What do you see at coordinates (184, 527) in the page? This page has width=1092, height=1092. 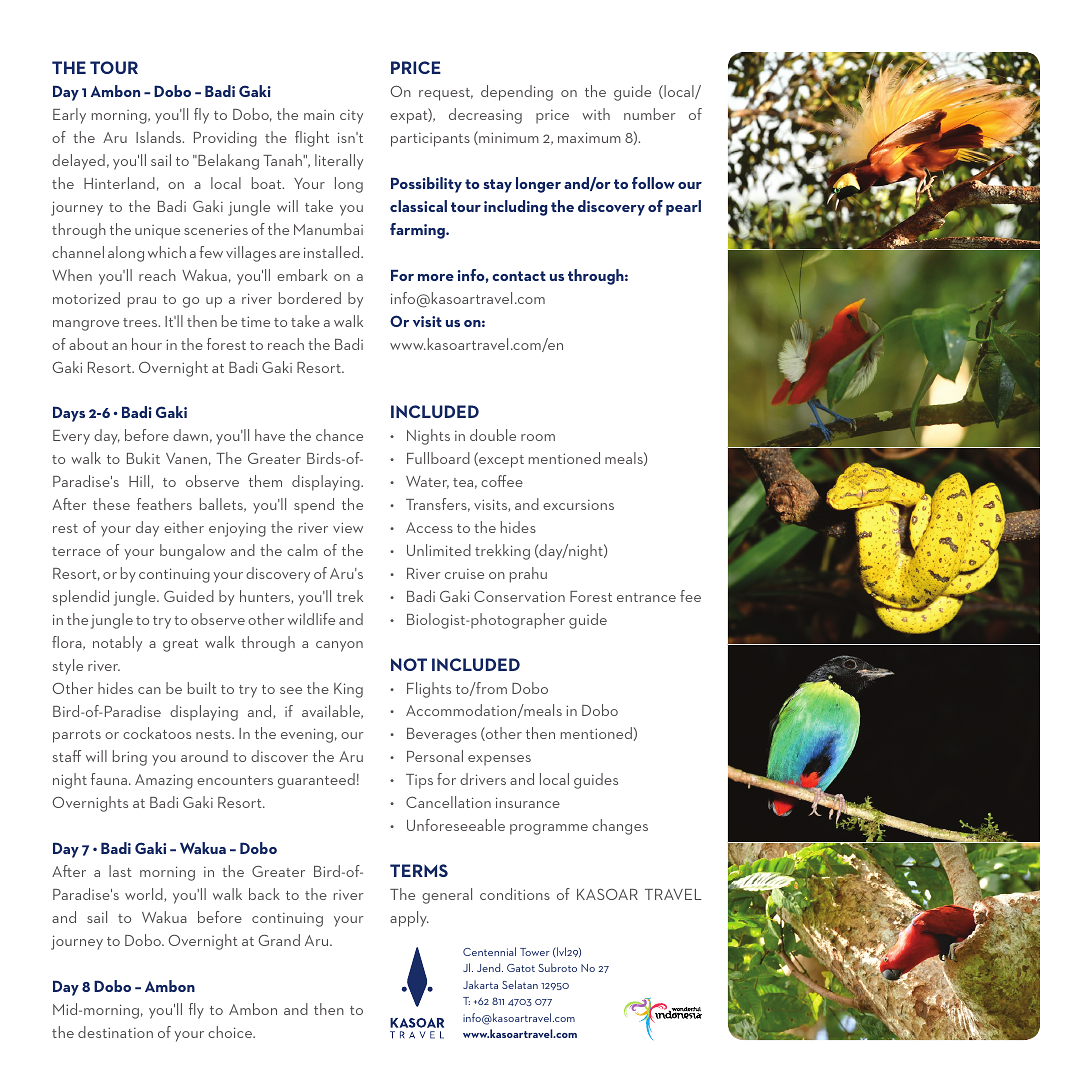 I see `either` at bounding box center [184, 527].
